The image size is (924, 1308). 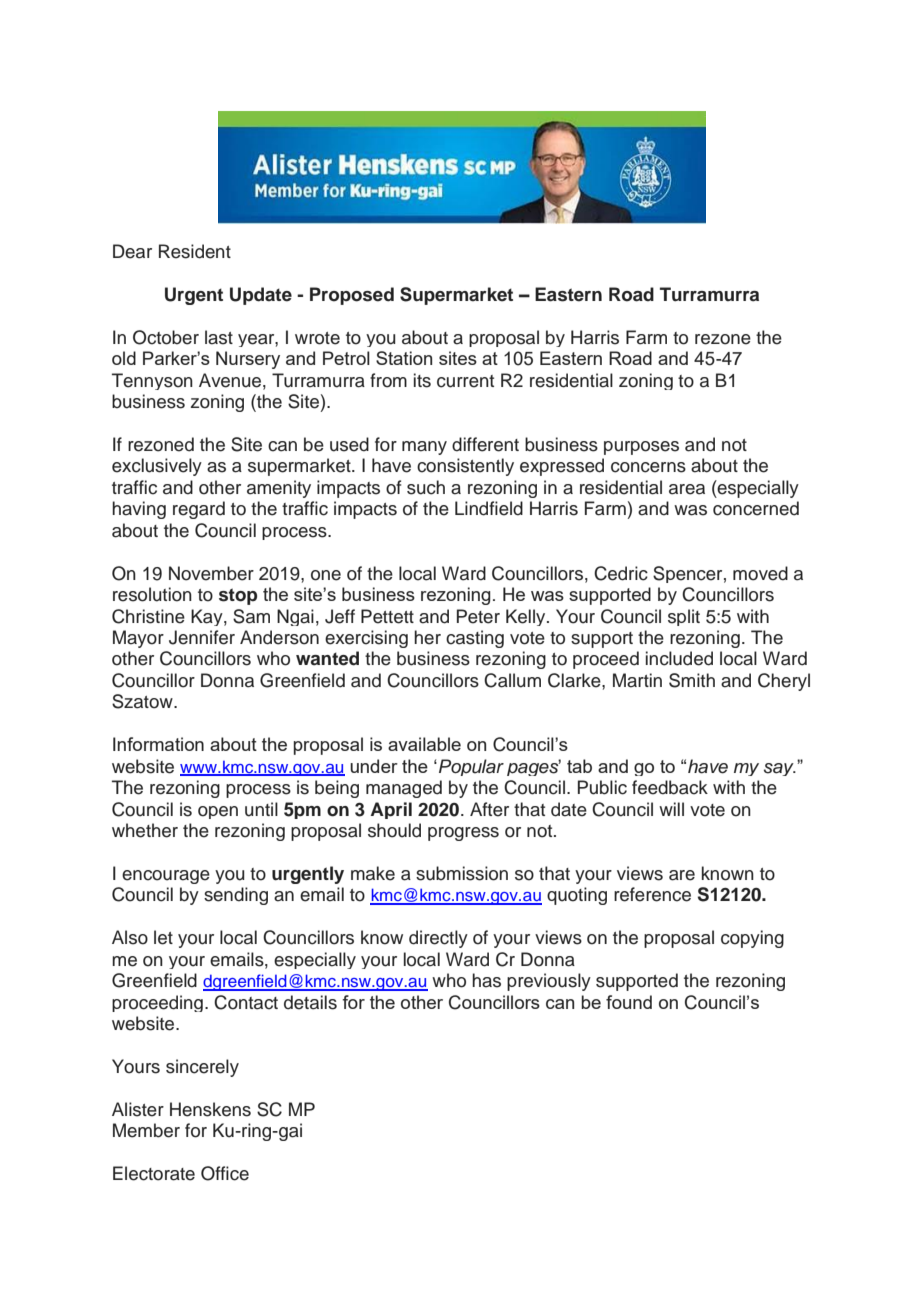 I want to click on Office, so click(x=225, y=1173).
